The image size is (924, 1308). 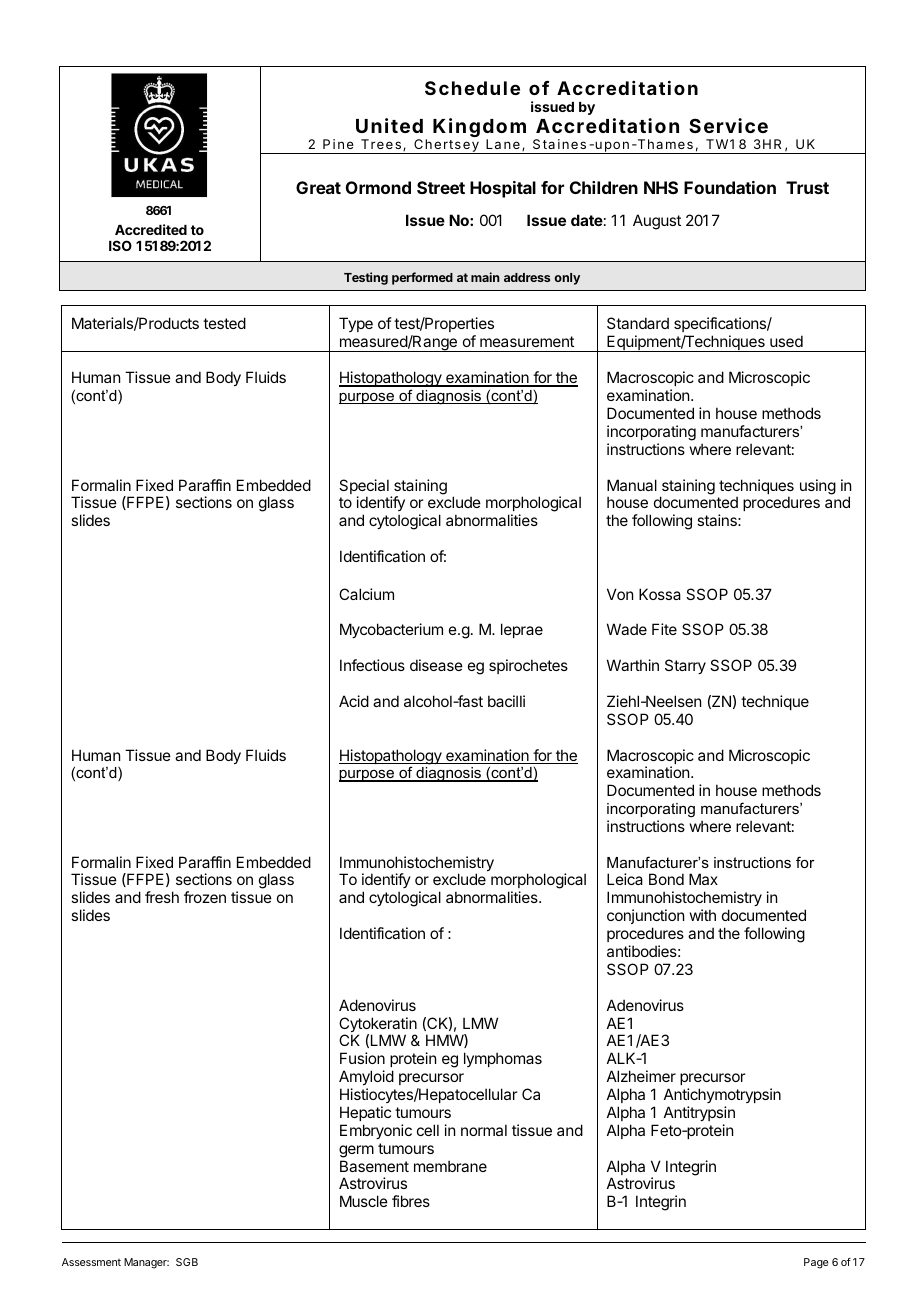 What do you see at coordinates (730, 187) in the document?
I see `Foundation` at bounding box center [730, 187].
